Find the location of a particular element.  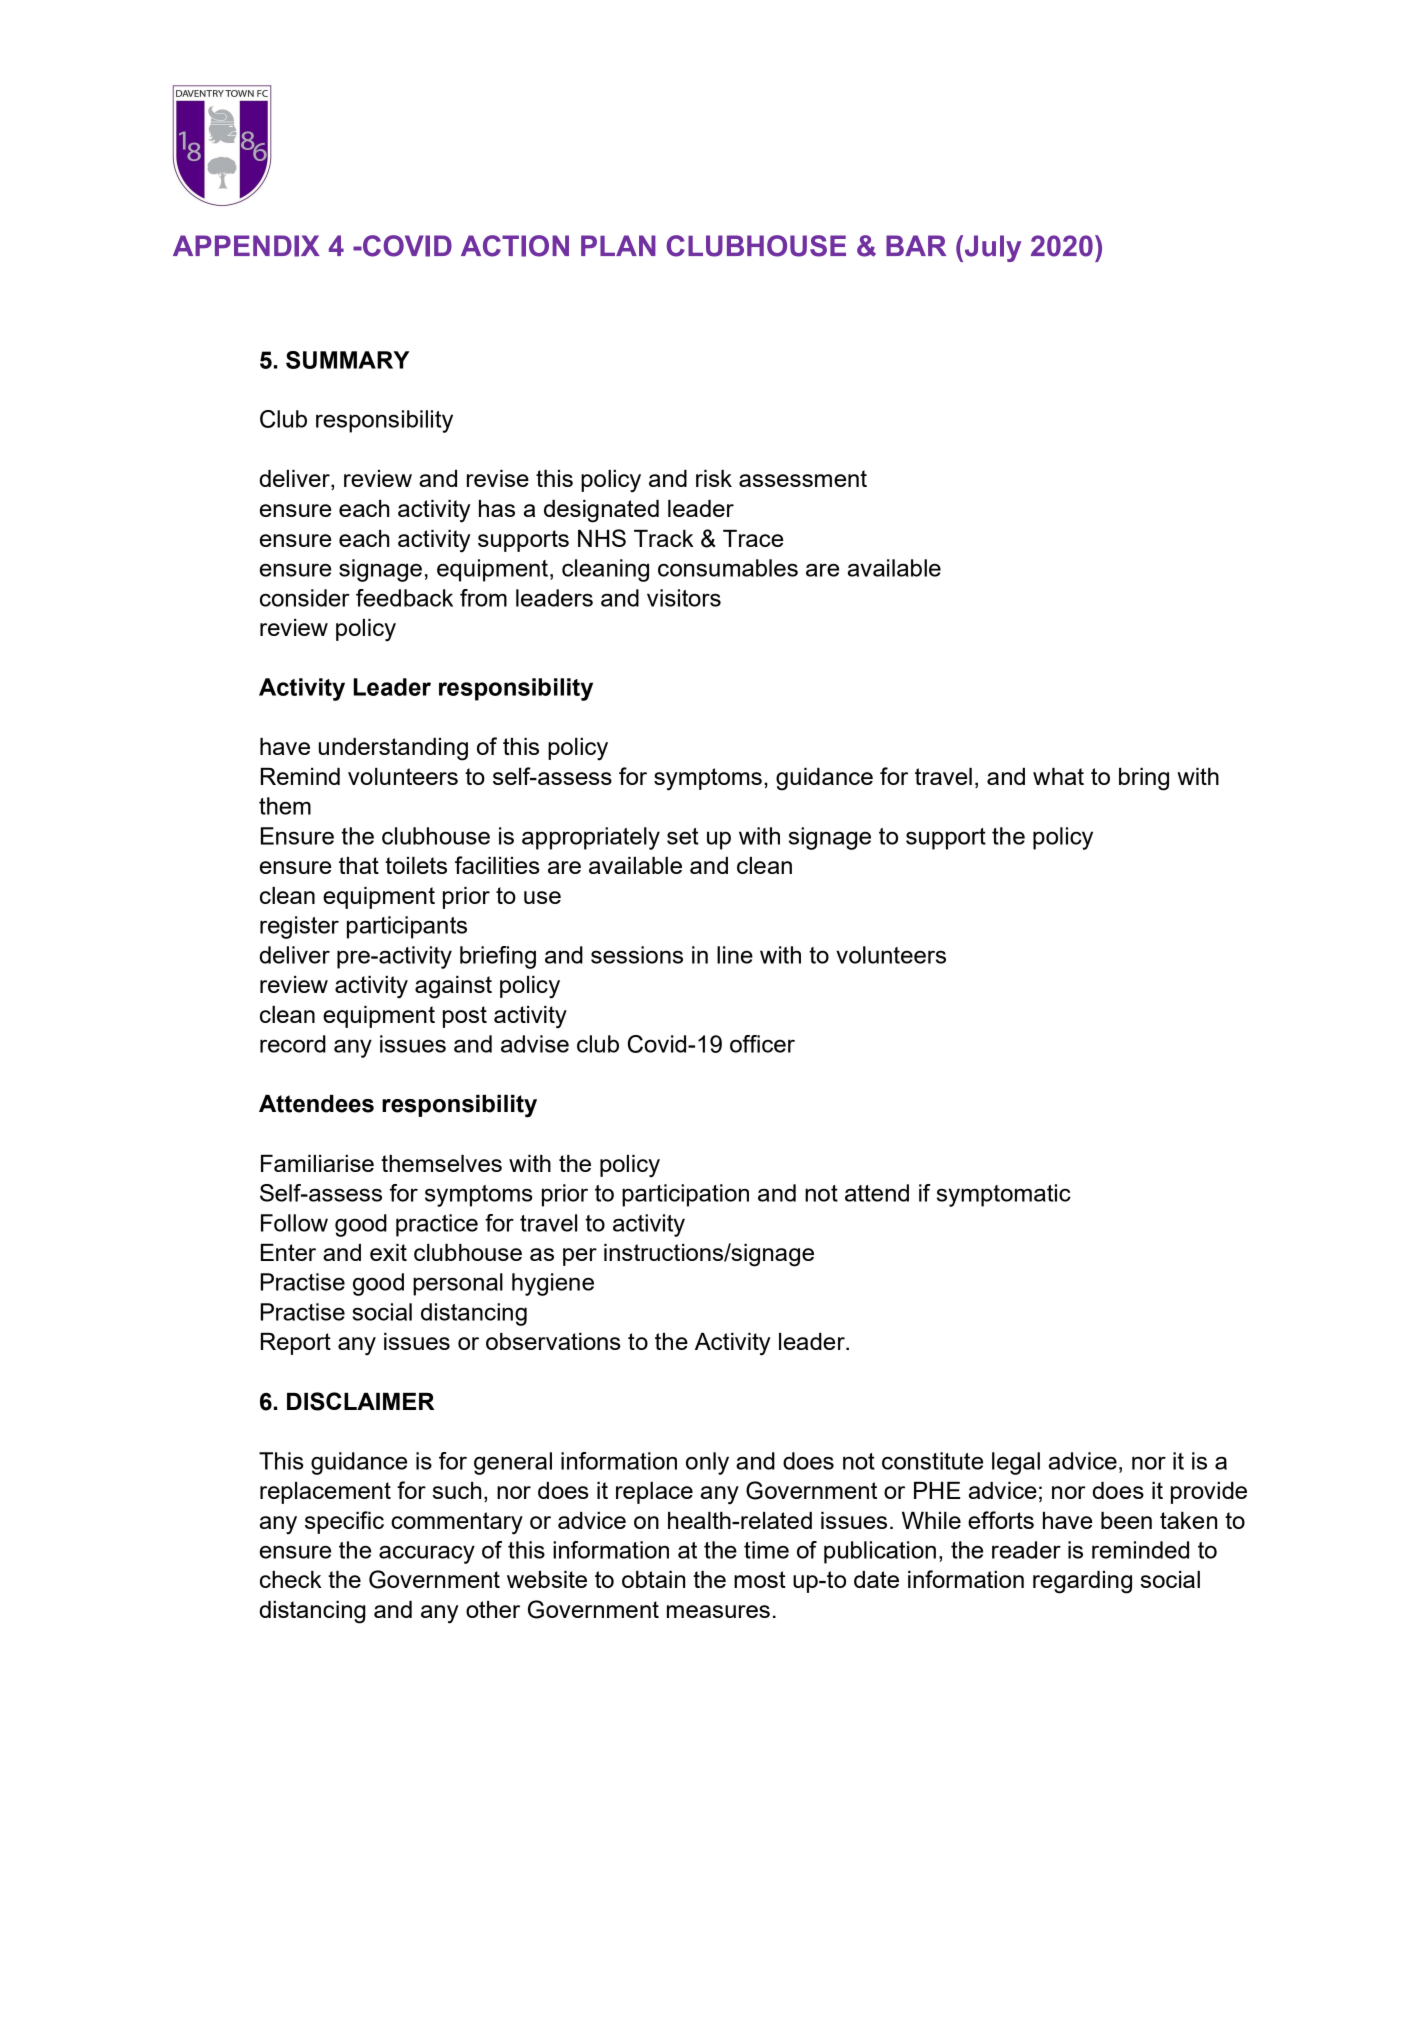

symptomatic is located at coordinates (1004, 1195).
